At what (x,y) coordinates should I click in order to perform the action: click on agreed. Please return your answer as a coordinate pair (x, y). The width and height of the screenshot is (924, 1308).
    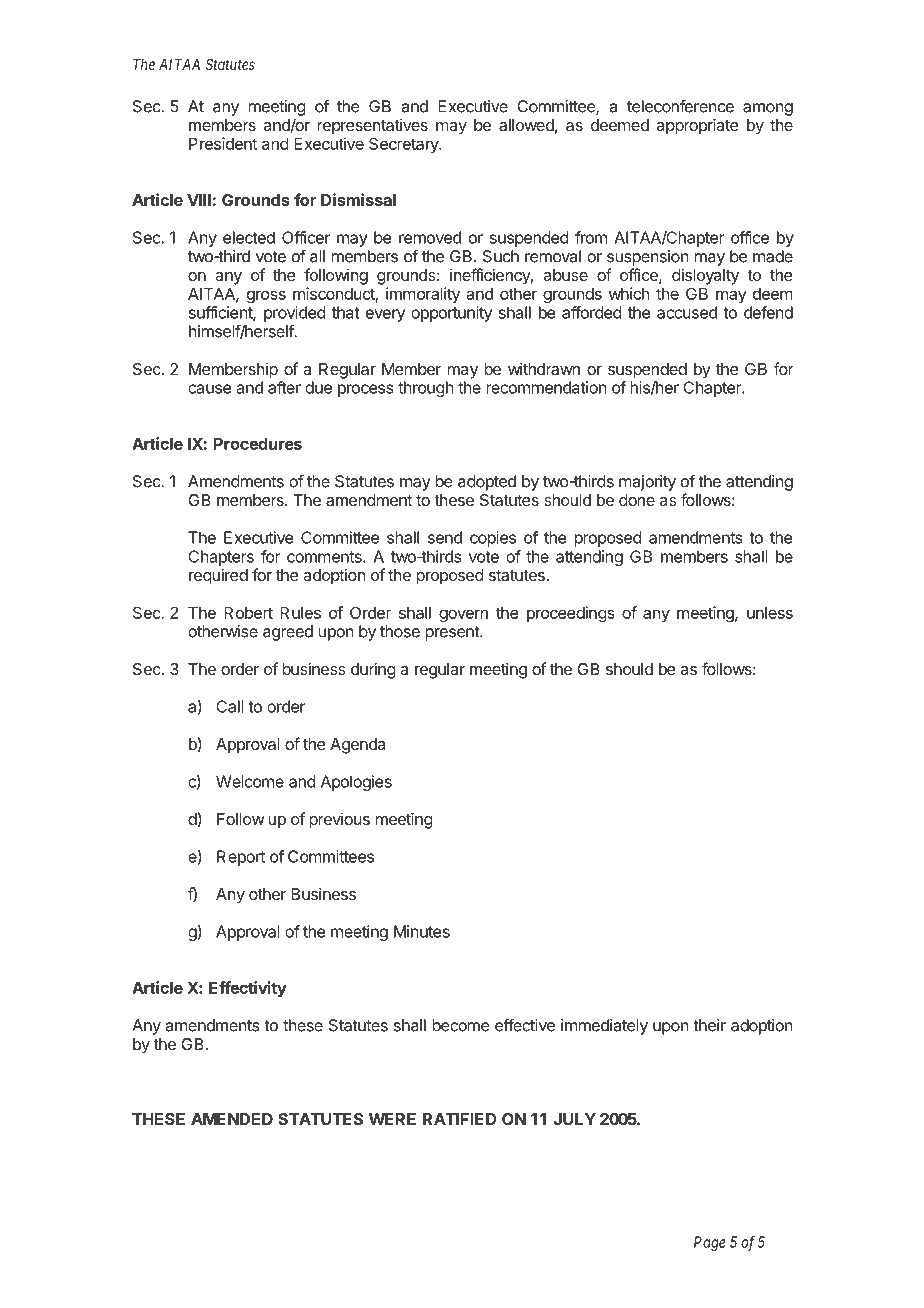
    Looking at the image, I should click on (288, 633).
